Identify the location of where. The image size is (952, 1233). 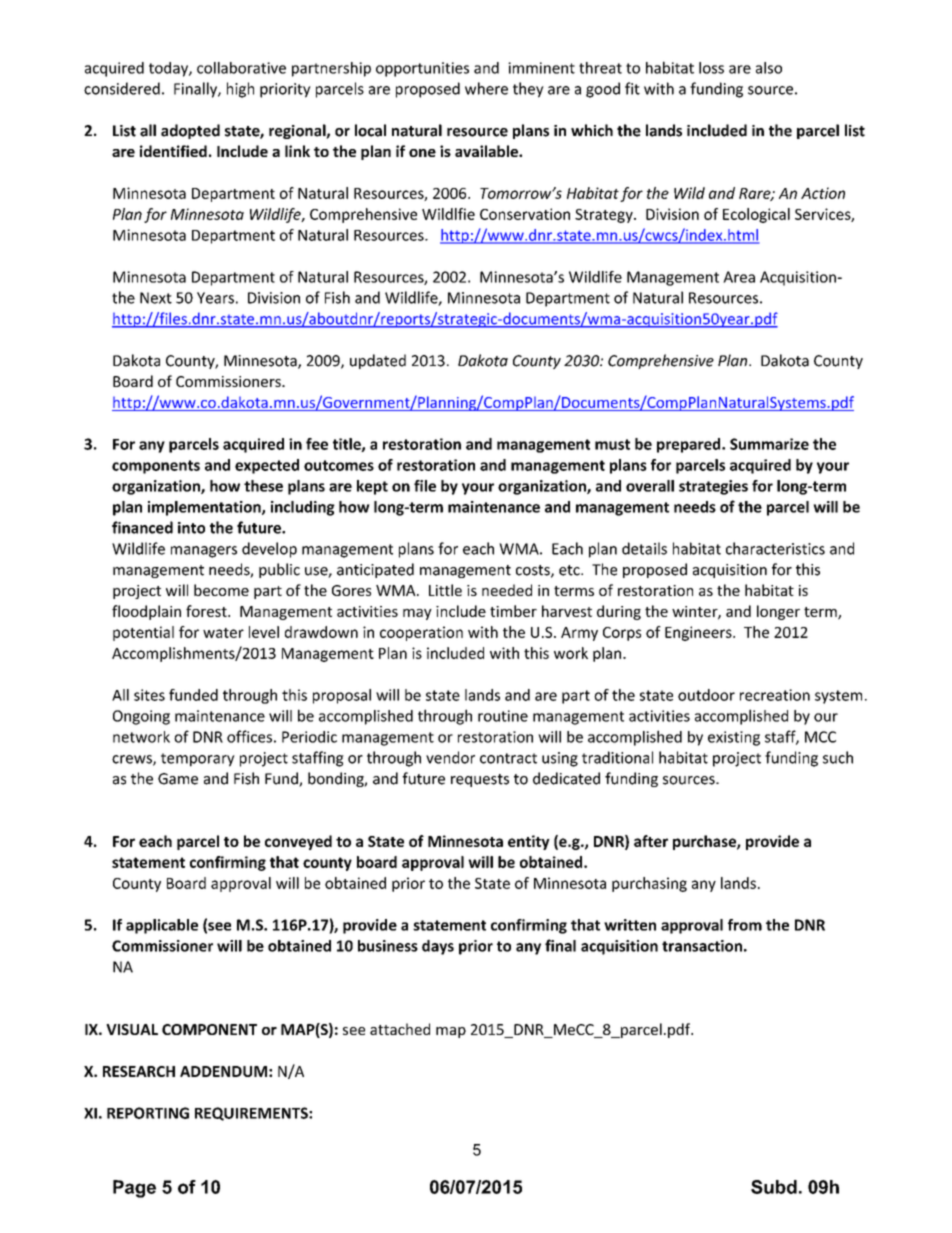
(486, 88).
